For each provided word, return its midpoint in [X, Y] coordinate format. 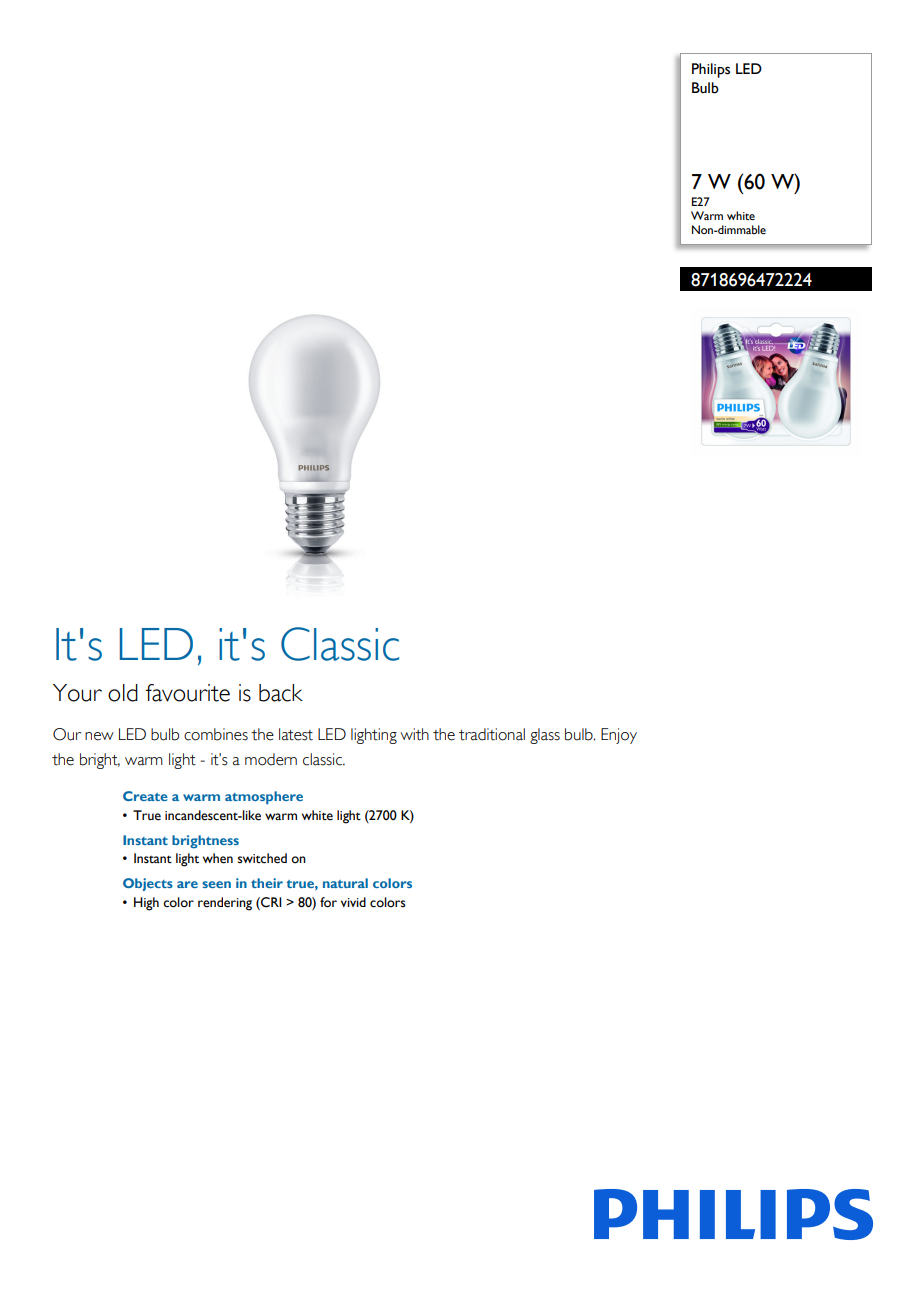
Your [77, 693]
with [414, 734]
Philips [711, 70]
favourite [188, 693]
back [281, 693]
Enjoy [619, 736]
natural [345, 883]
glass [545, 736]
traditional [492, 734]
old [123, 693]
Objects [148, 884]
